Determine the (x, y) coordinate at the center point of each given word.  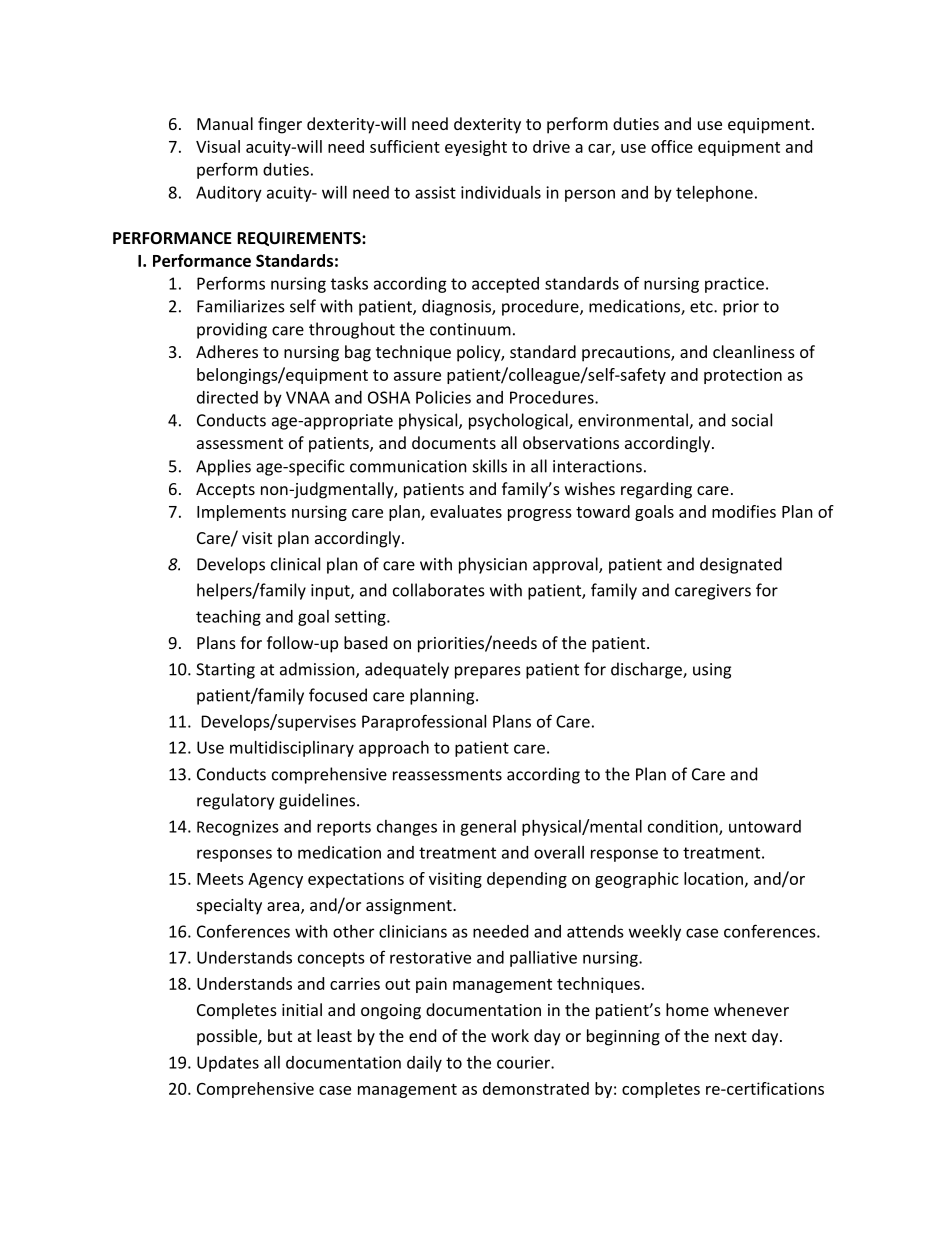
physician (493, 565)
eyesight (476, 148)
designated (741, 565)
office (672, 146)
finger (280, 125)
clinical (295, 564)
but (280, 1035)
